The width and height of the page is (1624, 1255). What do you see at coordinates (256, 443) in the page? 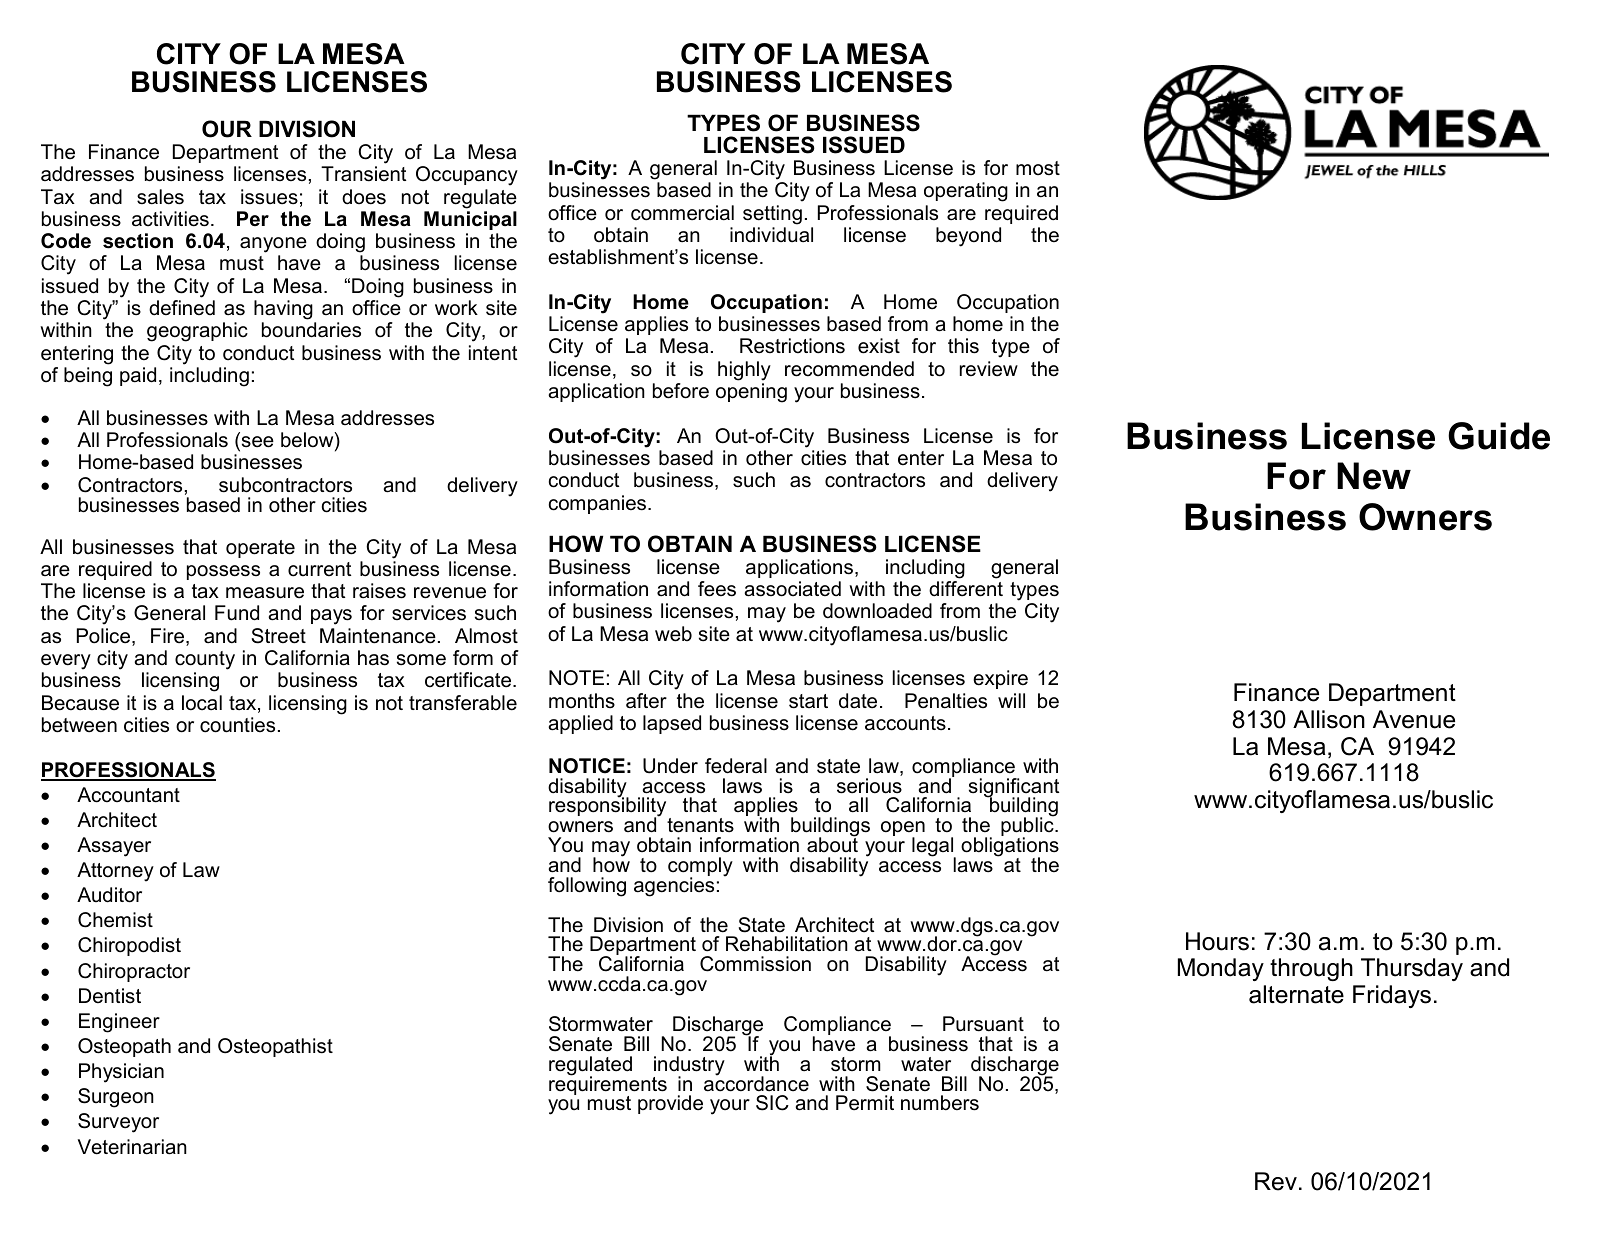
I see `see` at bounding box center [256, 443].
